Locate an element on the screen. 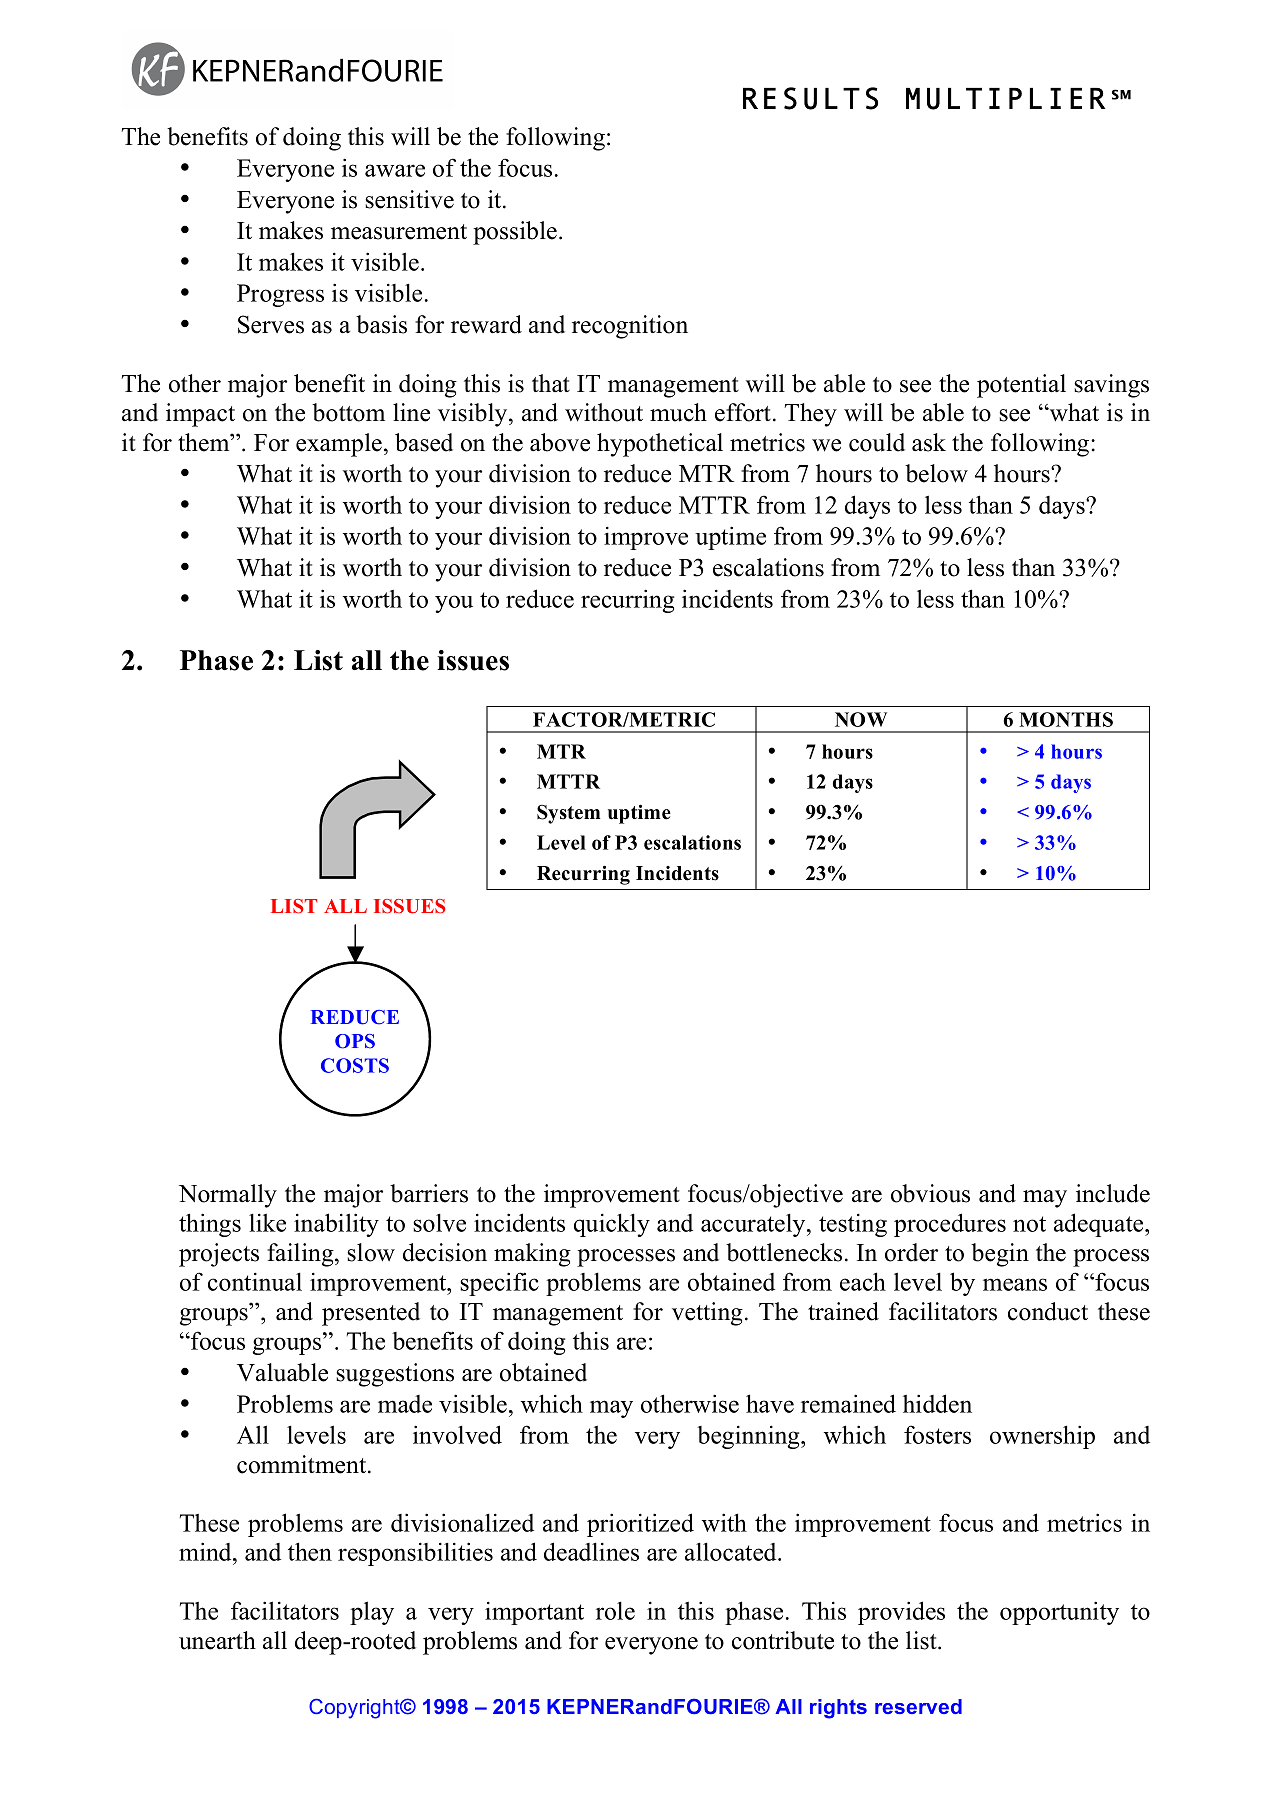 This screenshot has width=1271, height=1798. example is located at coordinates (339, 445).
